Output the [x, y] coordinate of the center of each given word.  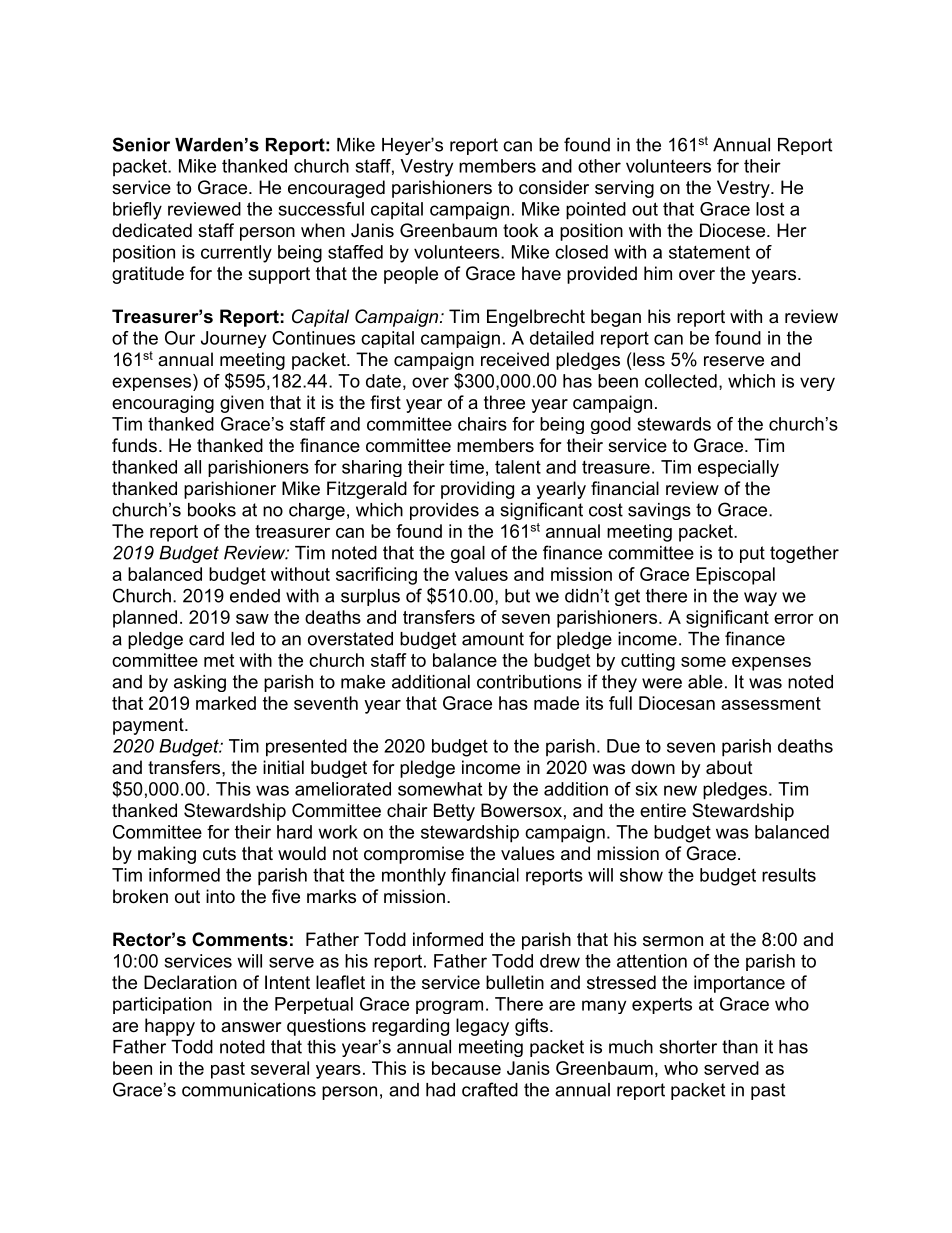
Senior [141, 144]
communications [249, 1090]
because [466, 1068]
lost [770, 209]
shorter [688, 1047]
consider [554, 187]
